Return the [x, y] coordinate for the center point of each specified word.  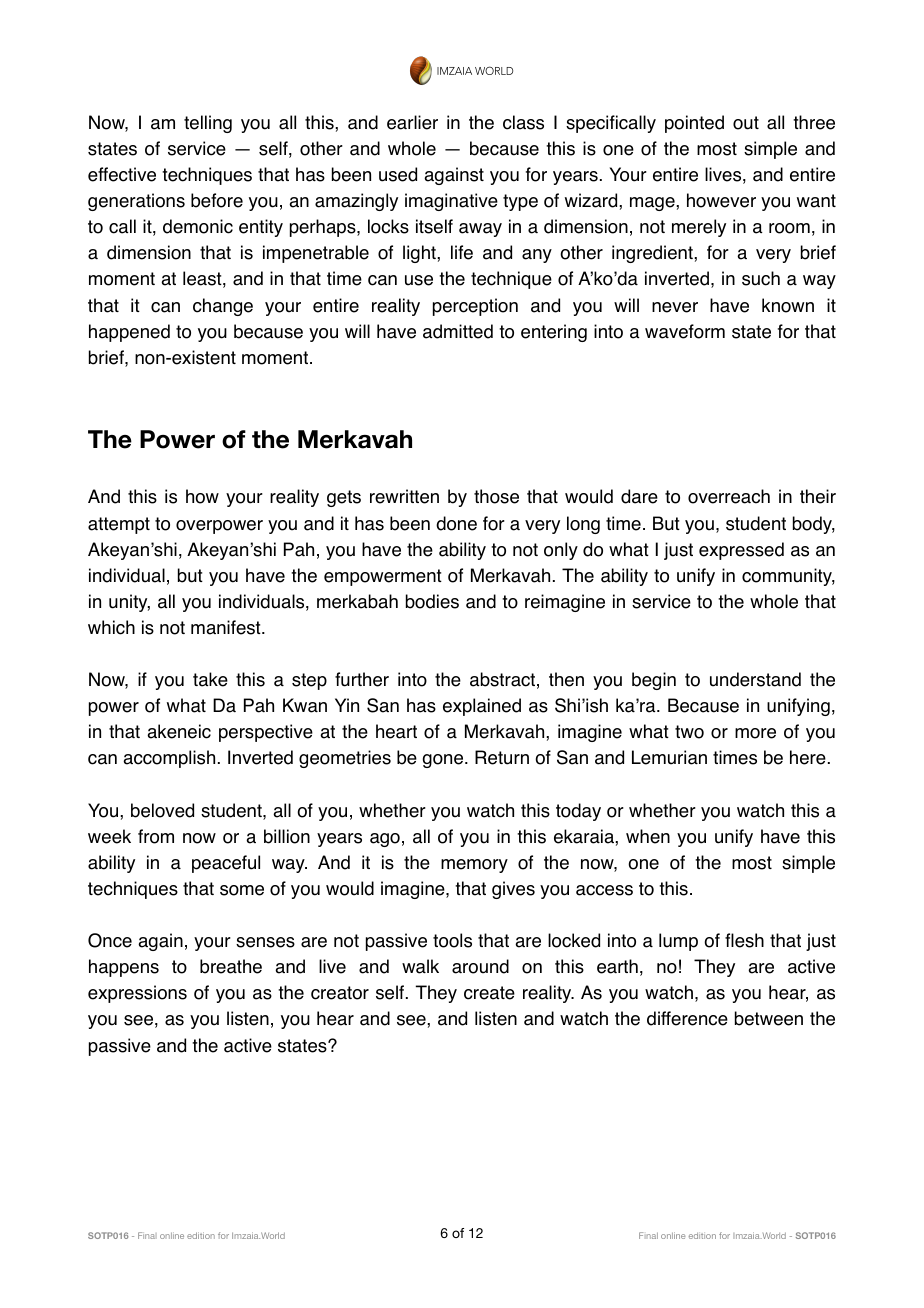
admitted [458, 331]
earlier [412, 122]
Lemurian [669, 757]
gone [444, 761]
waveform [685, 331]
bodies [432, 601]
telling [208, 124]
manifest [227, 627]
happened [129, 333]
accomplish [169, 759]
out [746, 123]
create [489, 993]
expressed [741, 551]
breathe [231, 966]
